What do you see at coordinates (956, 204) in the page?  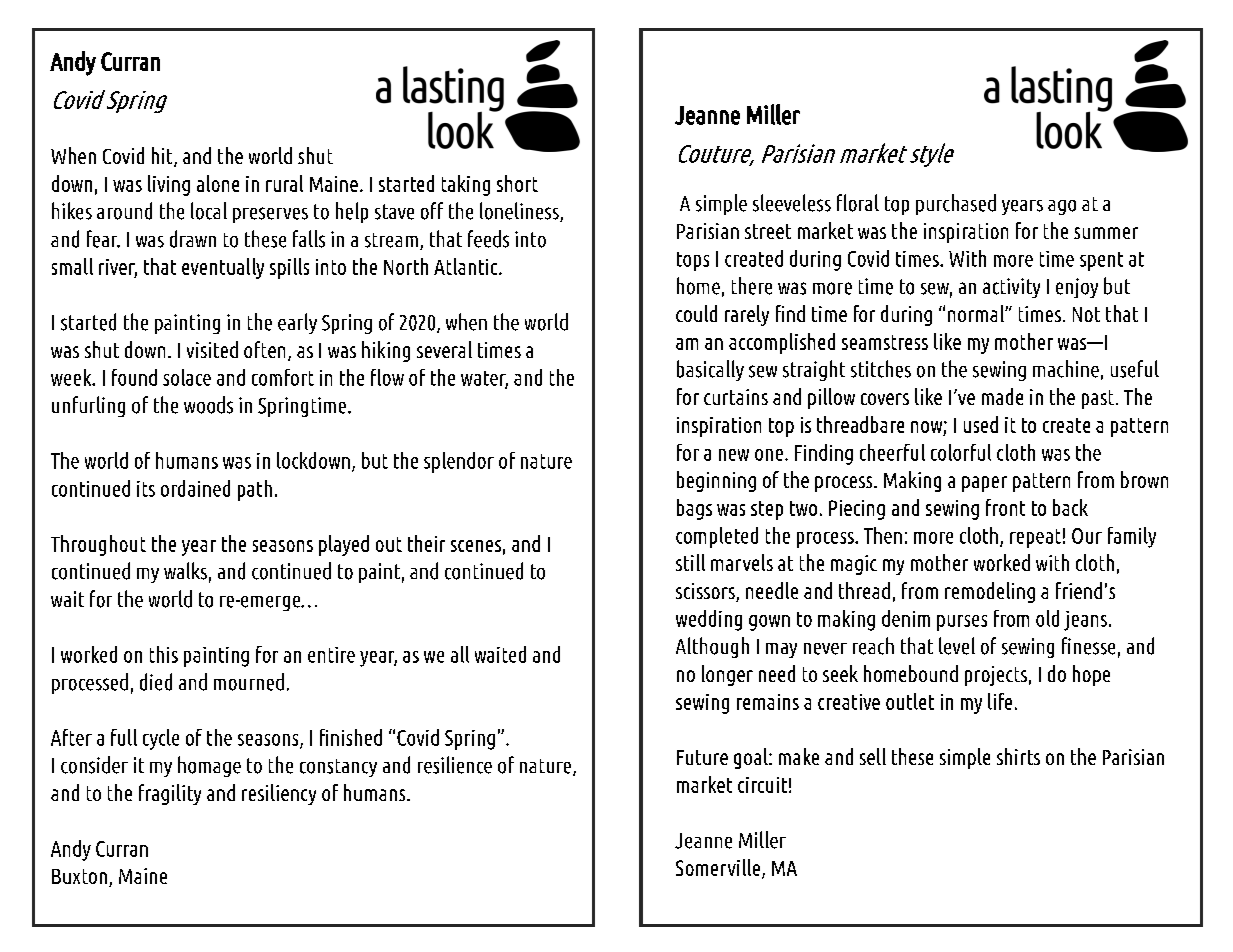 I see `purchased` at bounding box center [956, 204].
